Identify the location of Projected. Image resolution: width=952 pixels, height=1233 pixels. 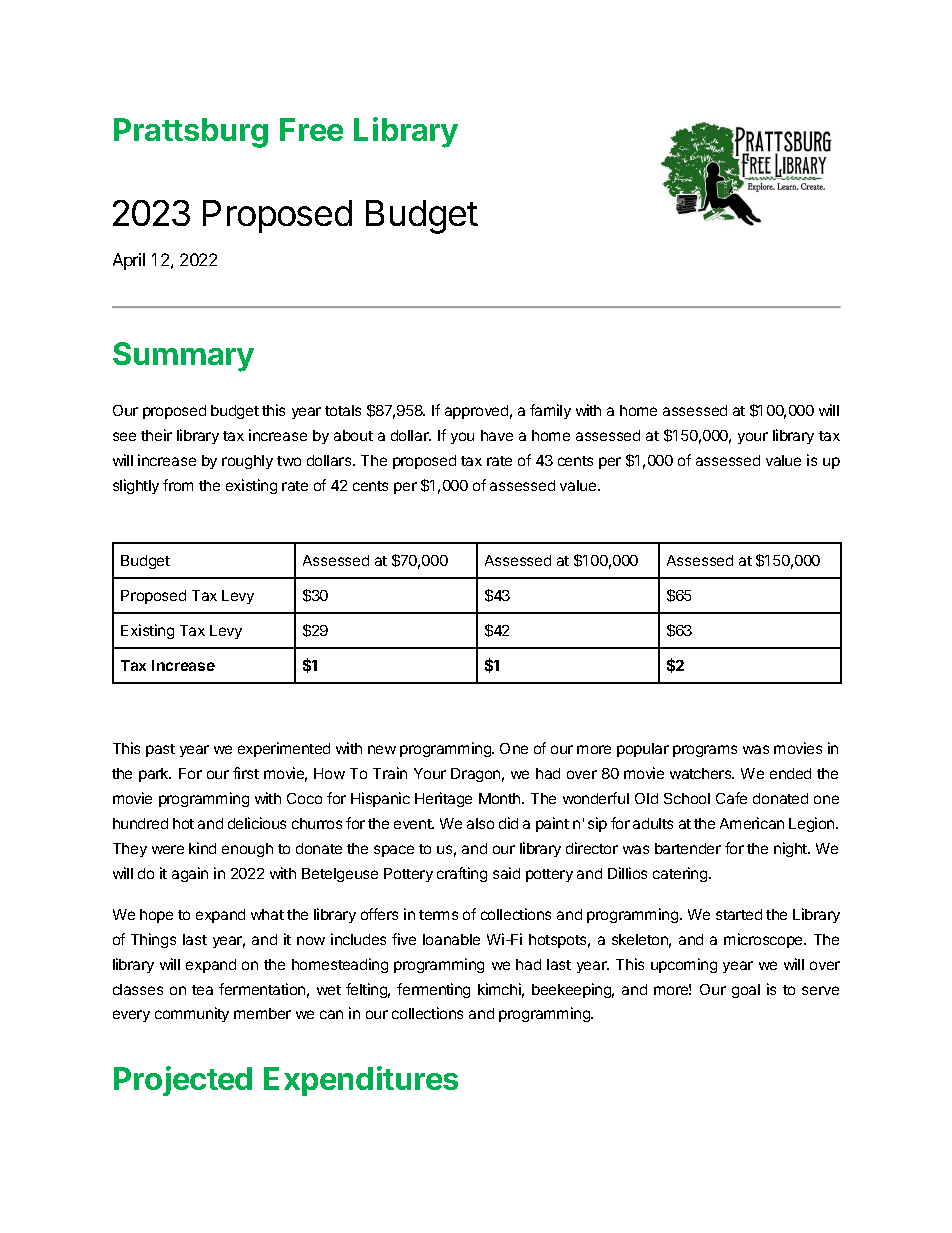
(183, 1081).
